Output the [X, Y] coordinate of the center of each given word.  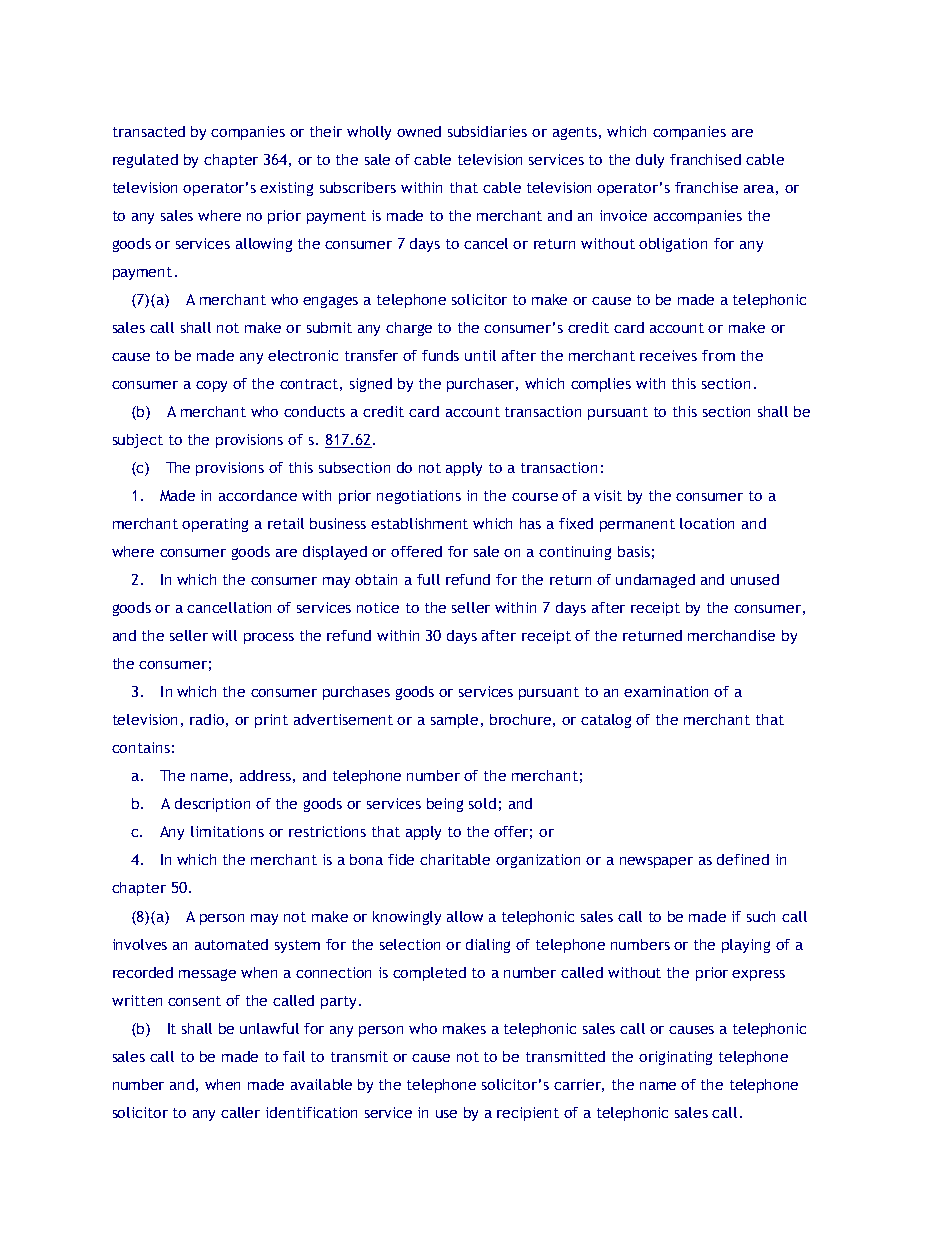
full [428, 579]
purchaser [482, 385]
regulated [145, 161]
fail [294, 1056]
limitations [227, 831]
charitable [455, 859]
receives [668, 355]
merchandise [731, 635]
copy [211, 386]
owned [419, 131]
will [224, 635]
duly [650, 161]
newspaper [656, 862]
